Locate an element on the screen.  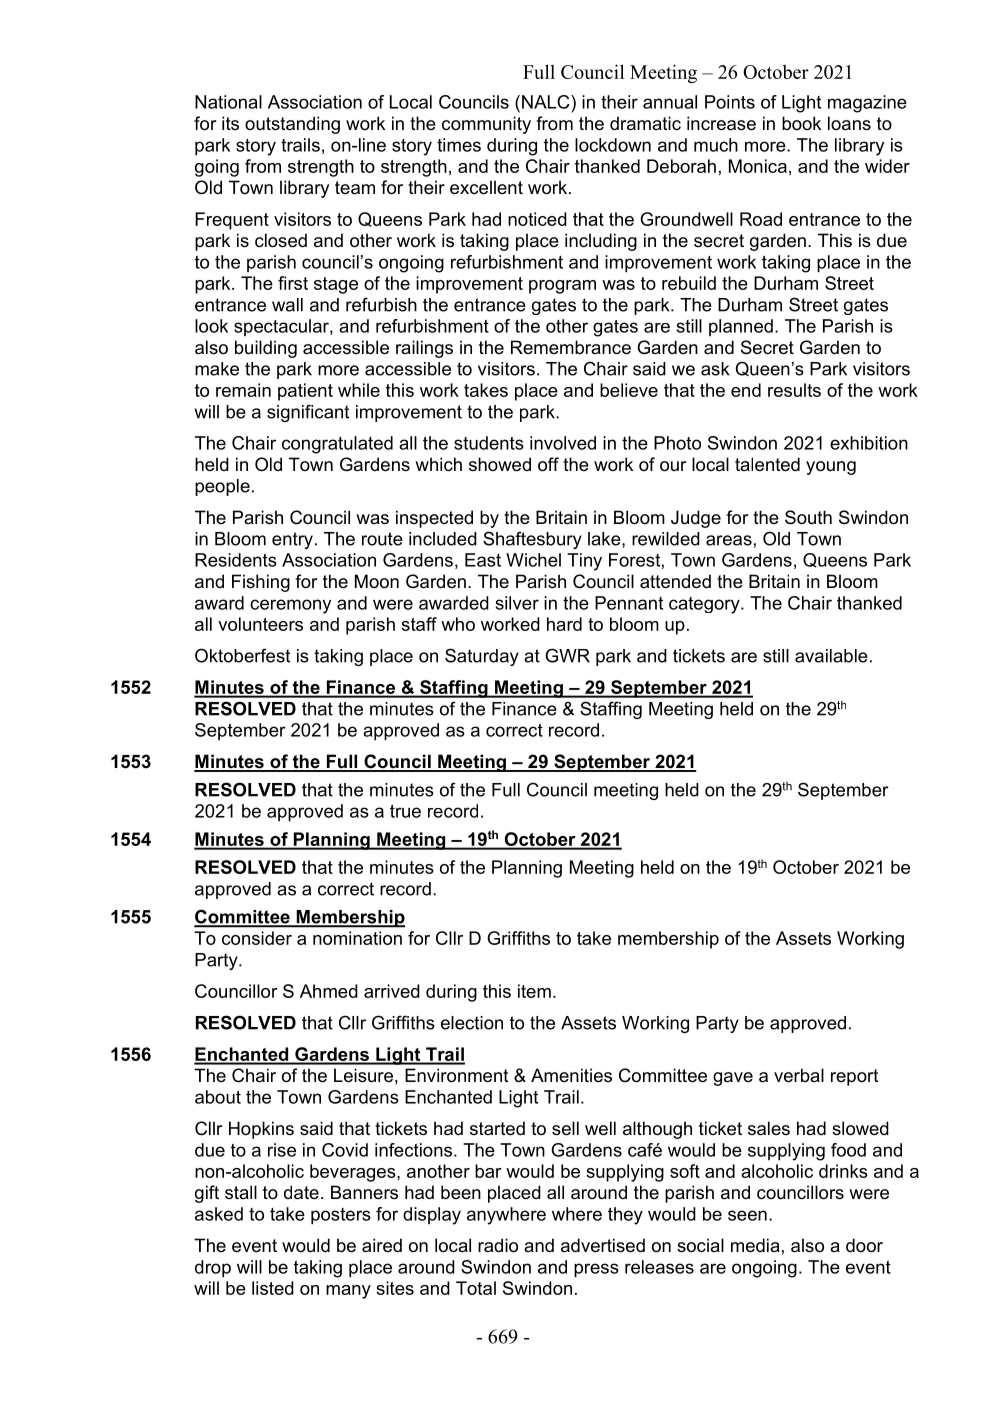
off is located at coordinates (548, 464).
